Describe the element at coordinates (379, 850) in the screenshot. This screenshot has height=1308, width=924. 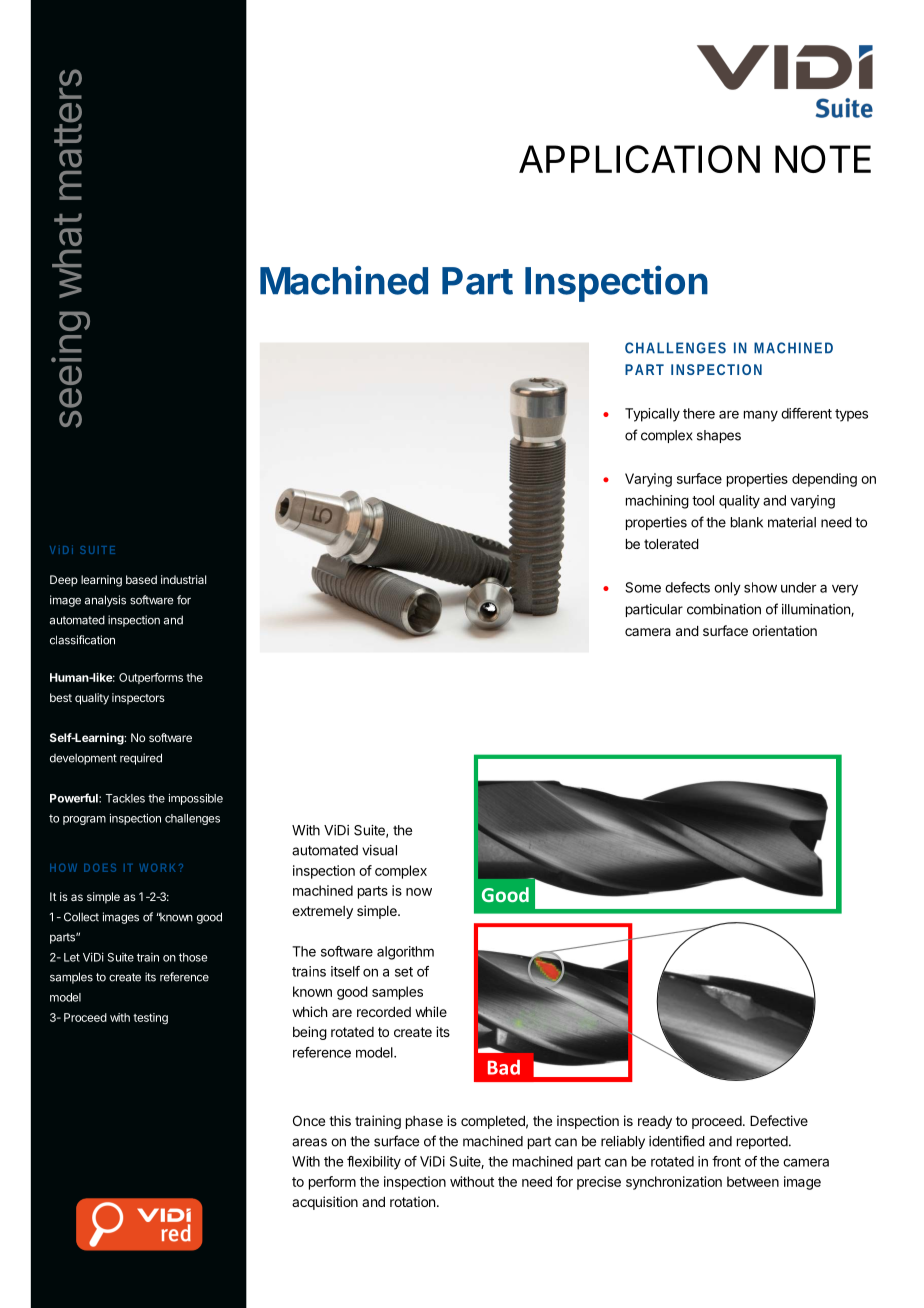
I see `visual` at that location.
